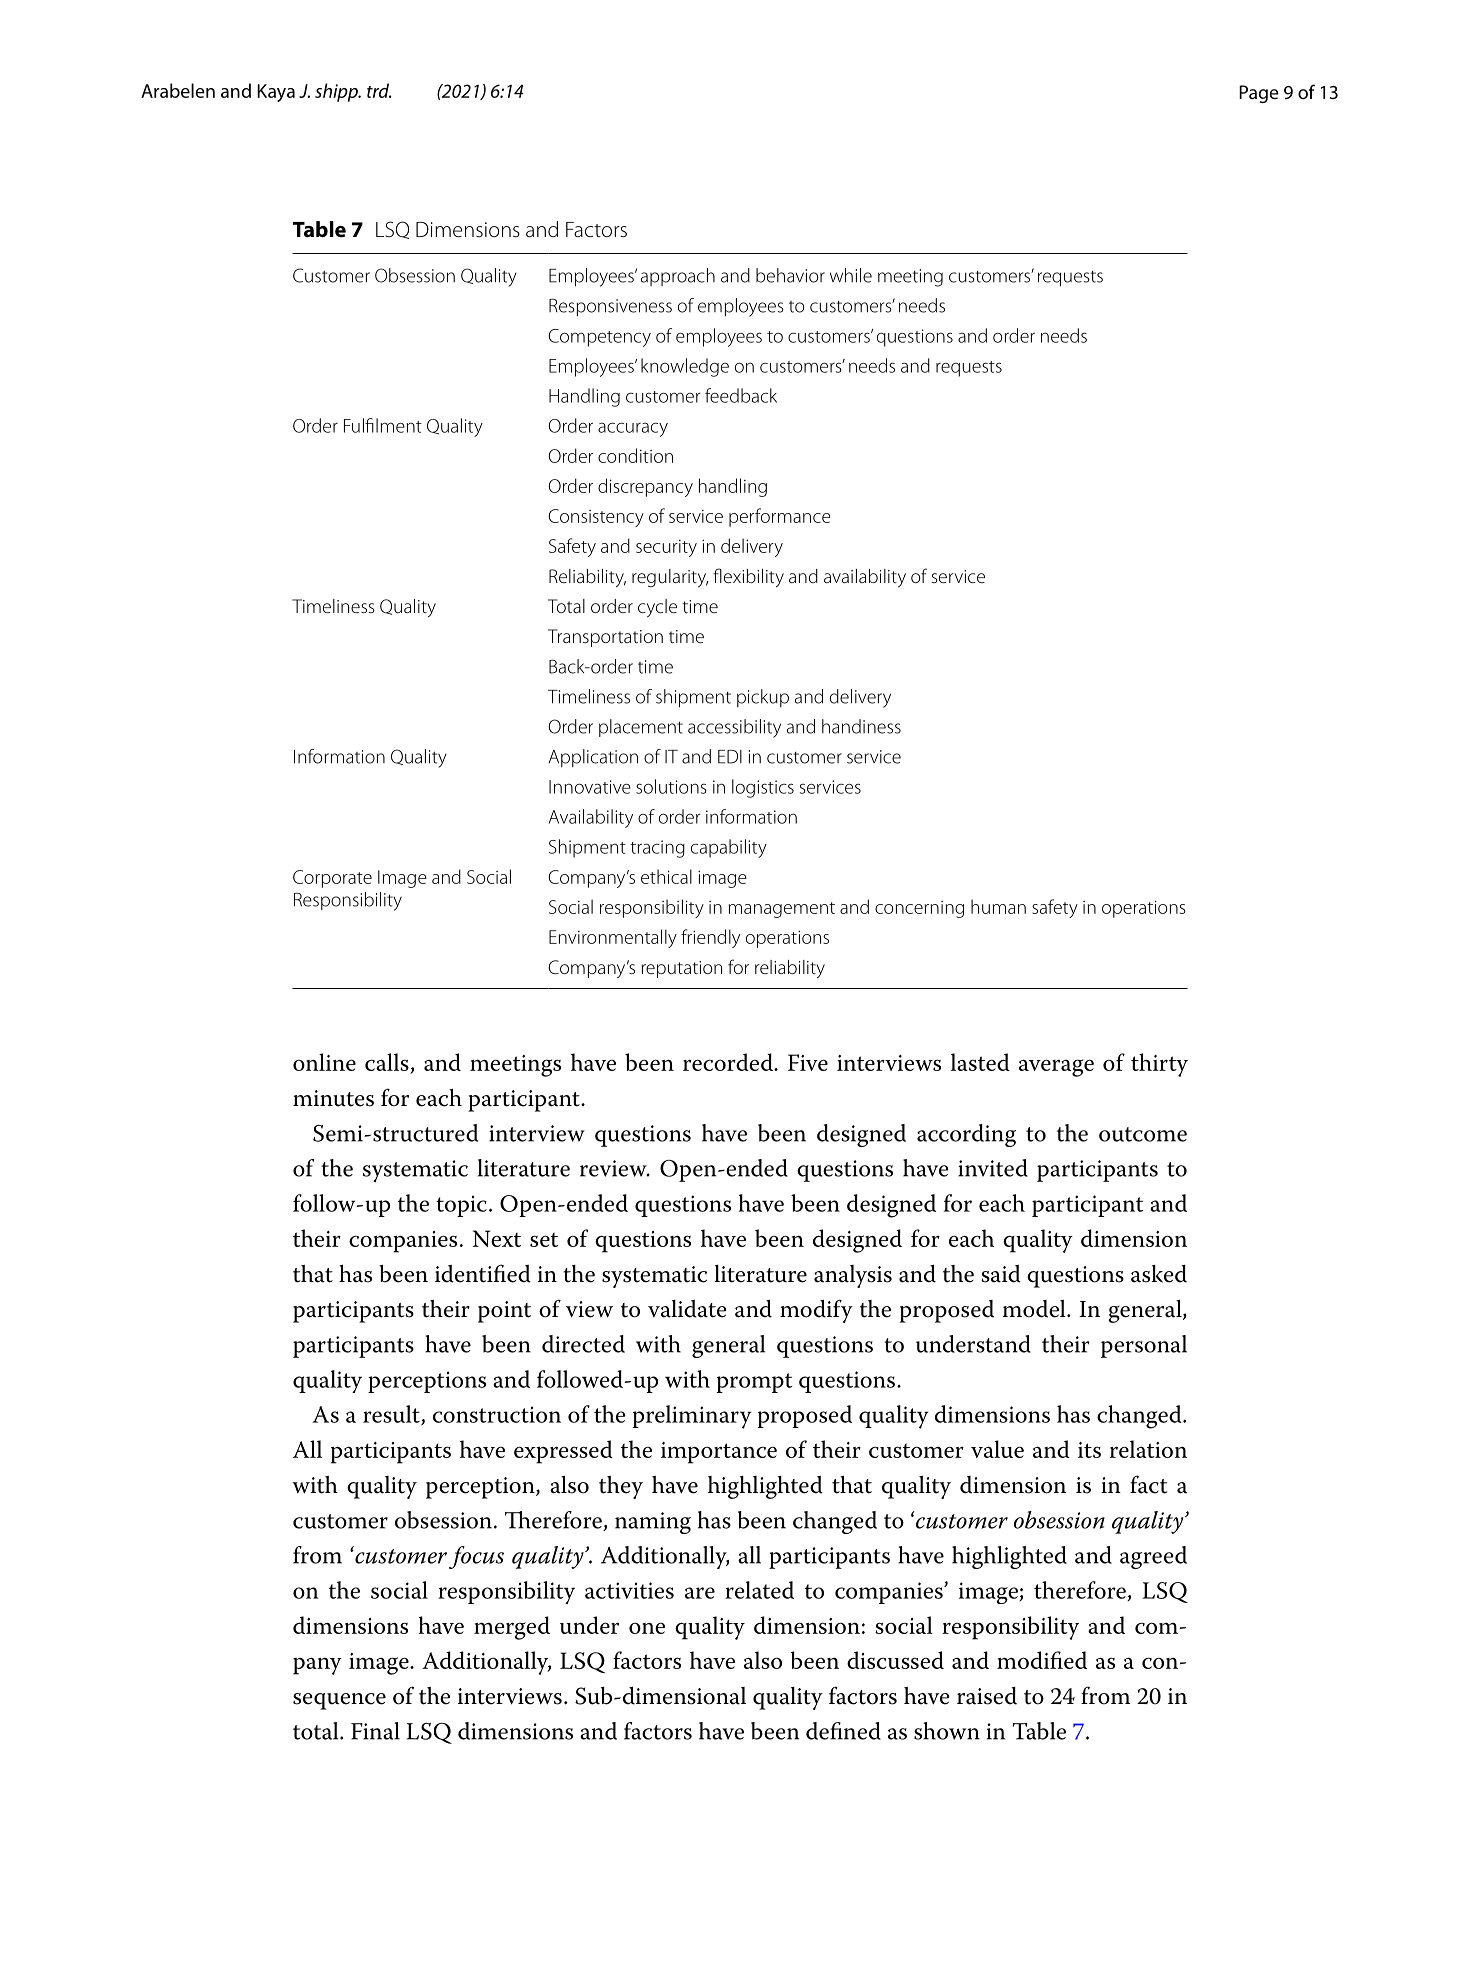  I want to click on human, so click(998, 906).
